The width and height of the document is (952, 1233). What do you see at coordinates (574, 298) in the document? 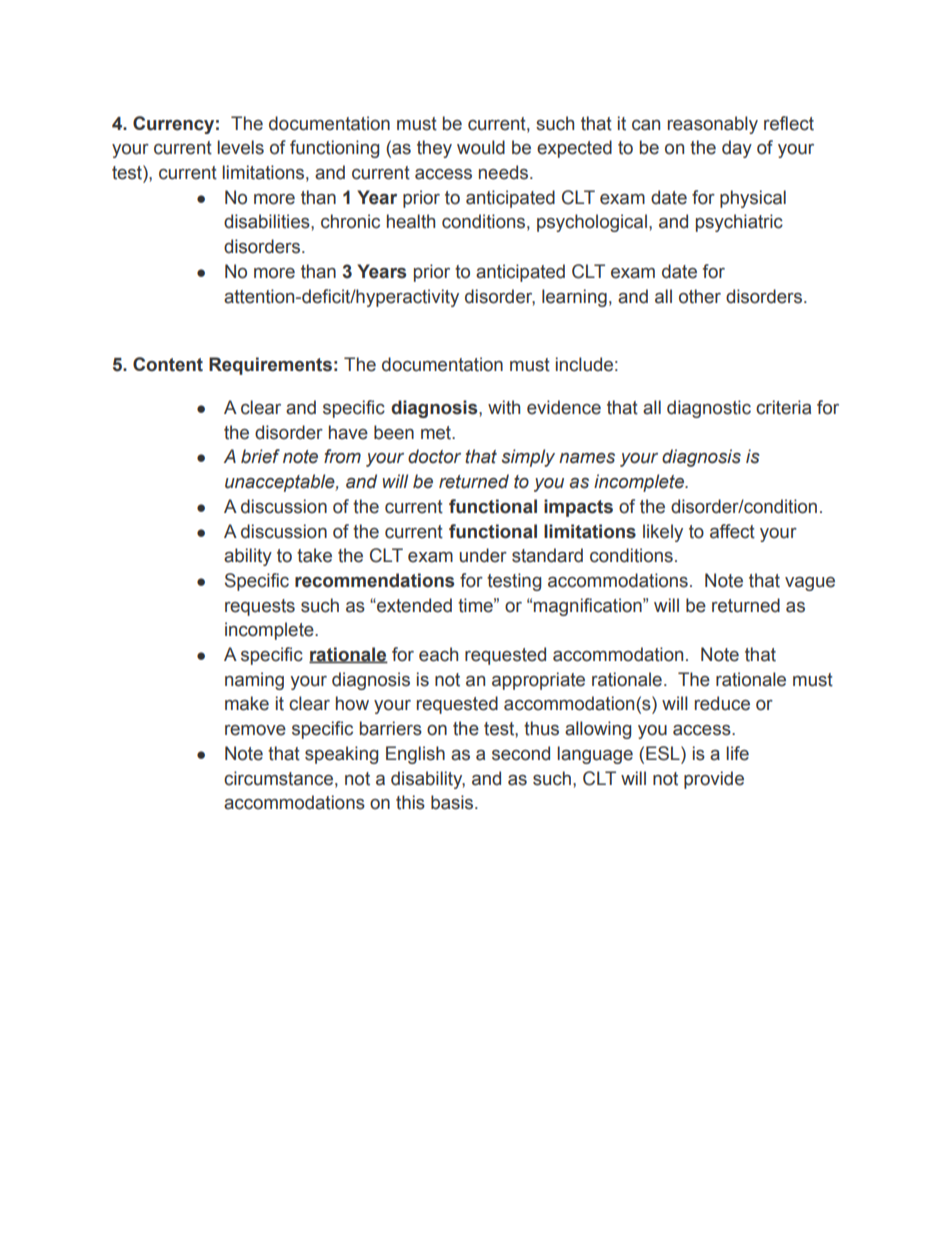
I see `learning` at bounding box center [574, 298].
